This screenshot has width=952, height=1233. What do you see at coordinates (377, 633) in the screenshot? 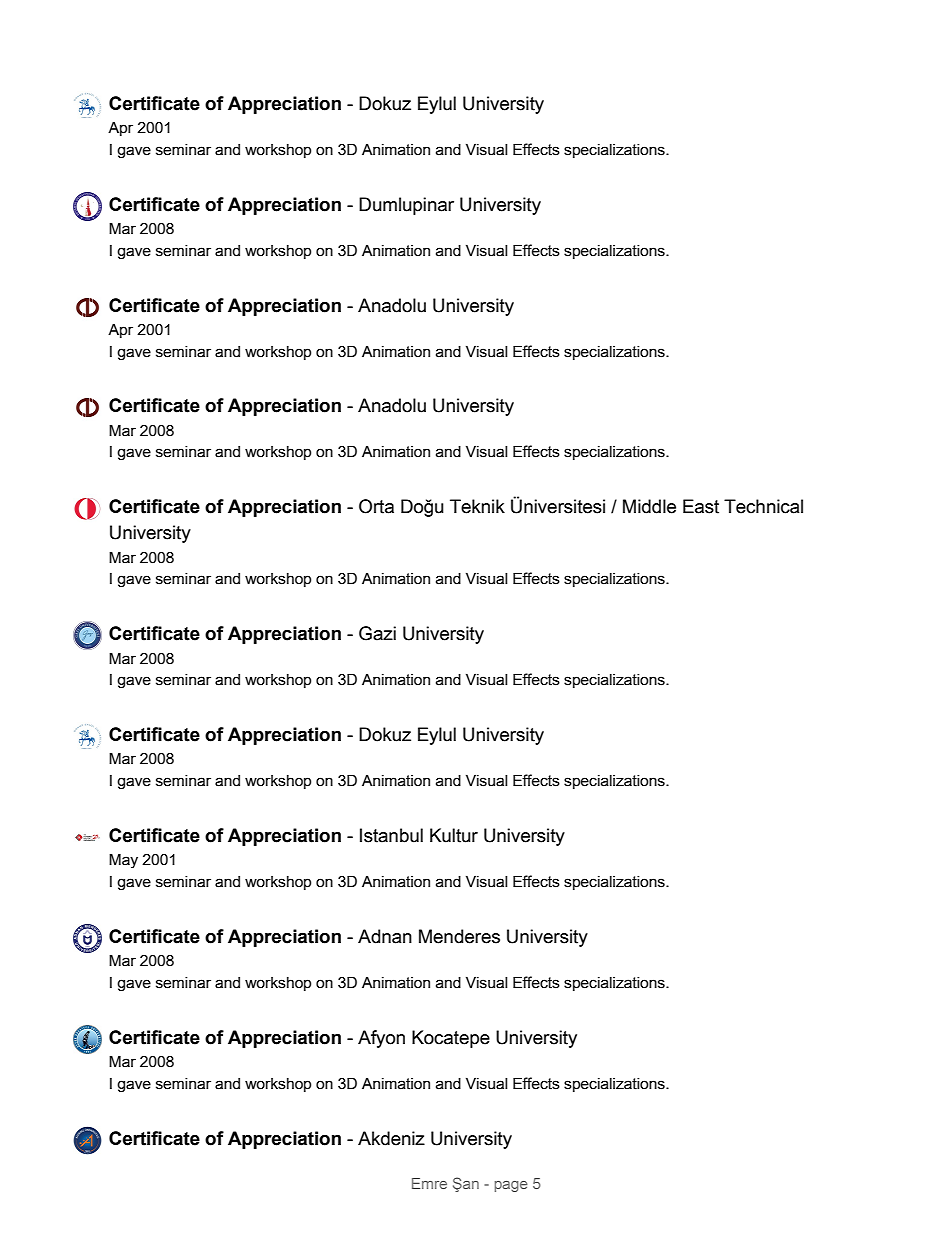
I see `Gazi` at bounding box center [377, 633].
